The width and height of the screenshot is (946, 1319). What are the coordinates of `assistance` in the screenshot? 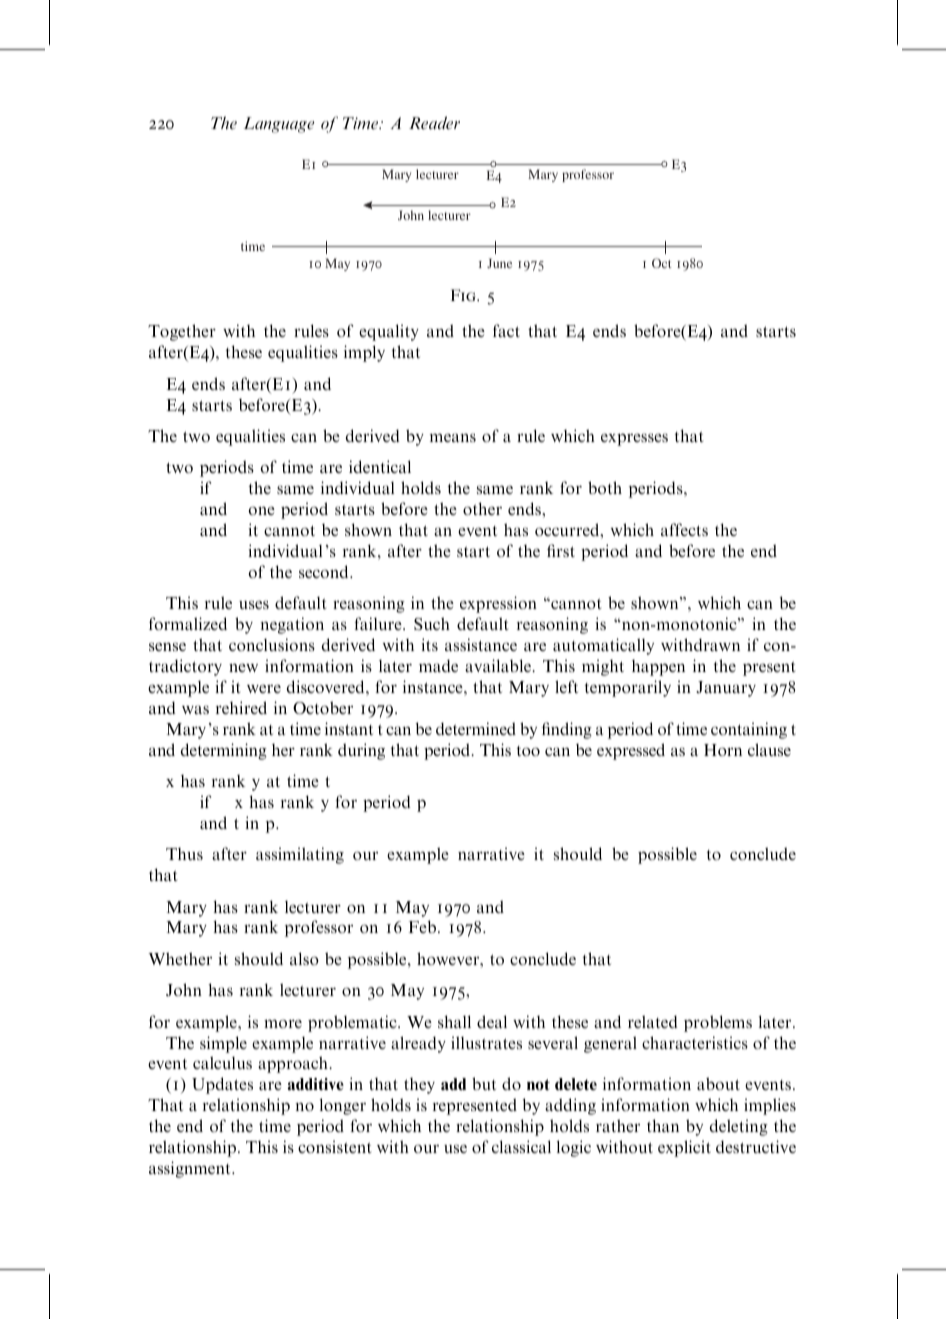 It's located at (481, 644).
